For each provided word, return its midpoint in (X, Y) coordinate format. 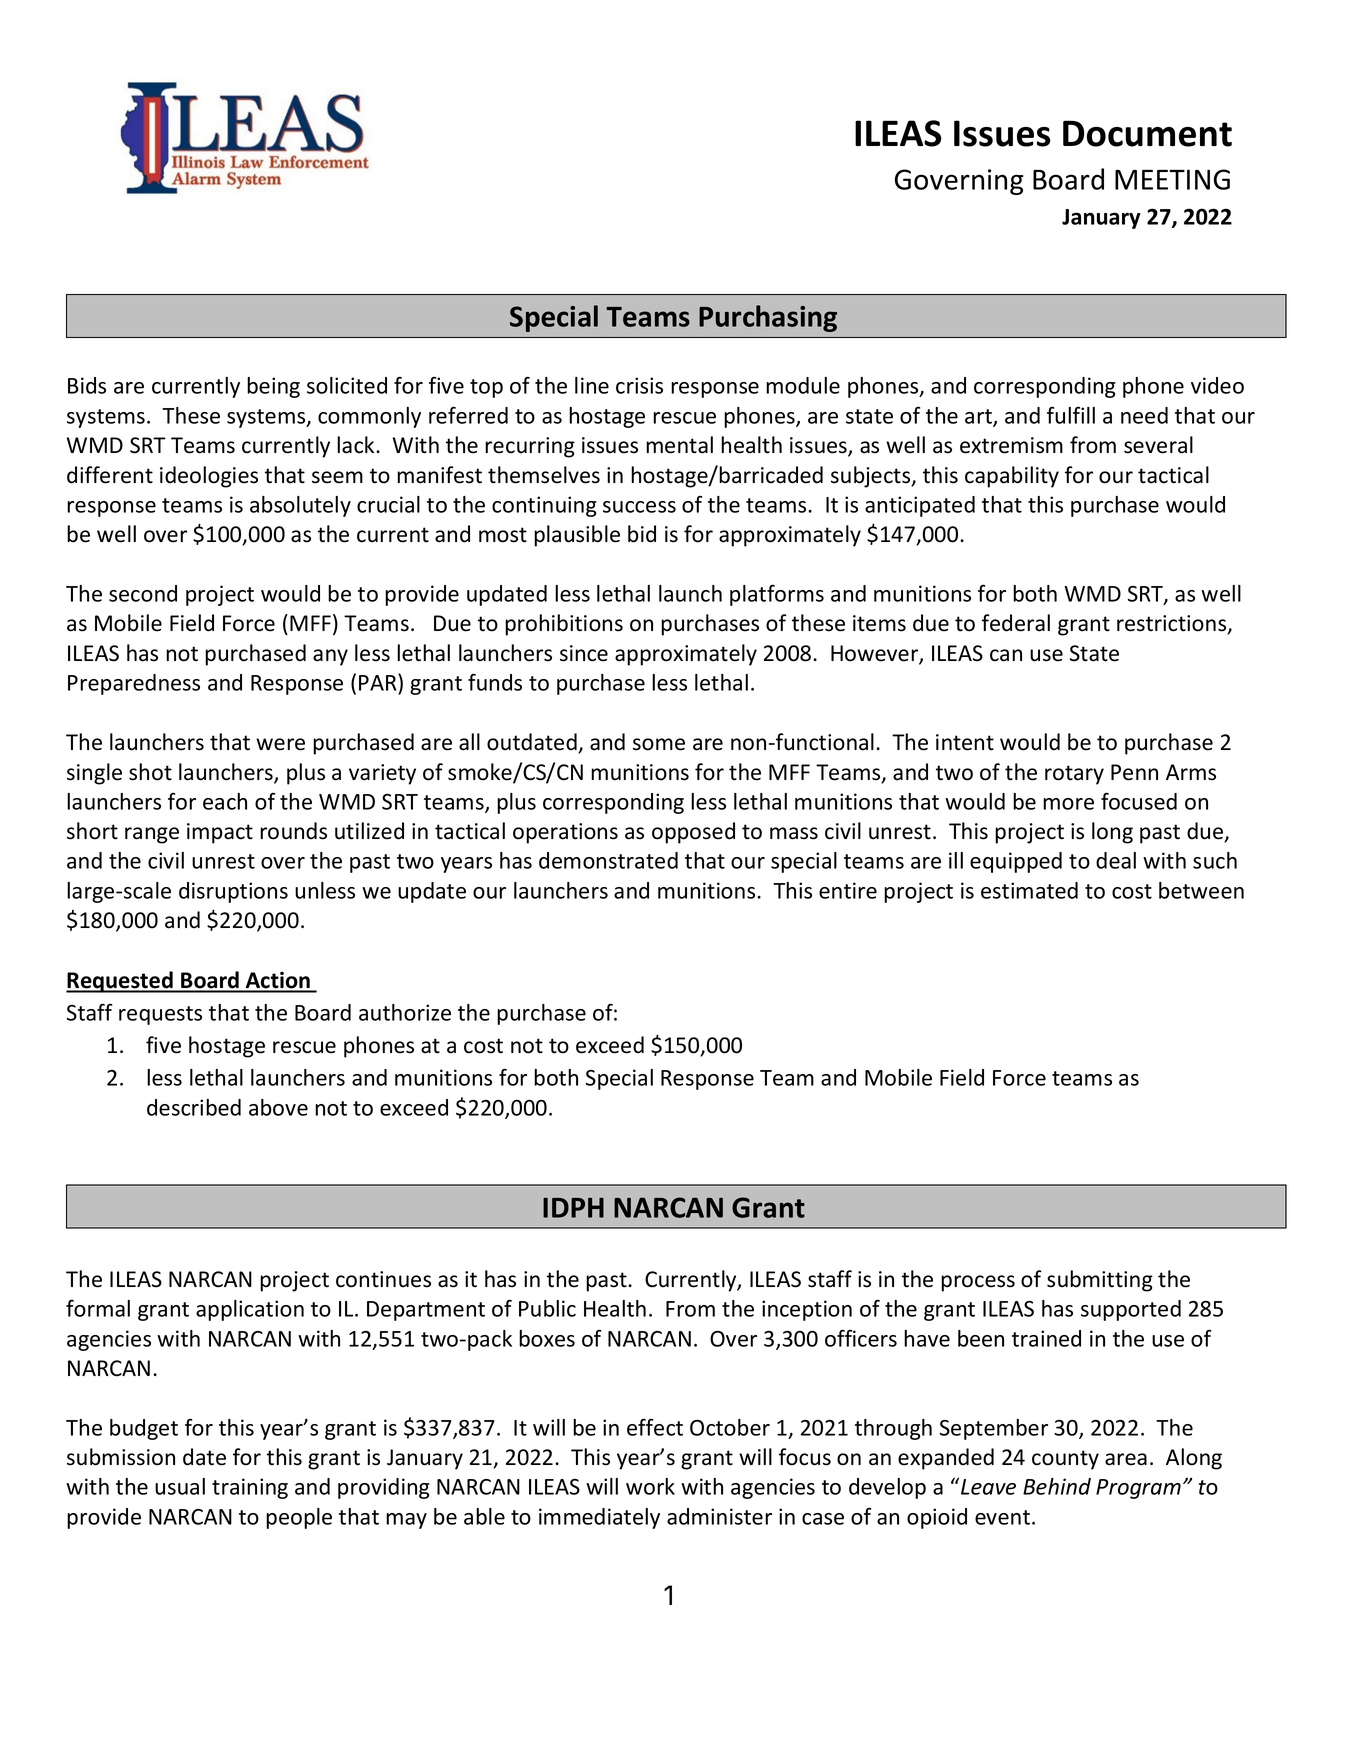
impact (220, 833)
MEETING (1172, 179)
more (1068, 804)
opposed (693, 833)
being (273, 387)
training (250, 1488)
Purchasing (768, 318)
